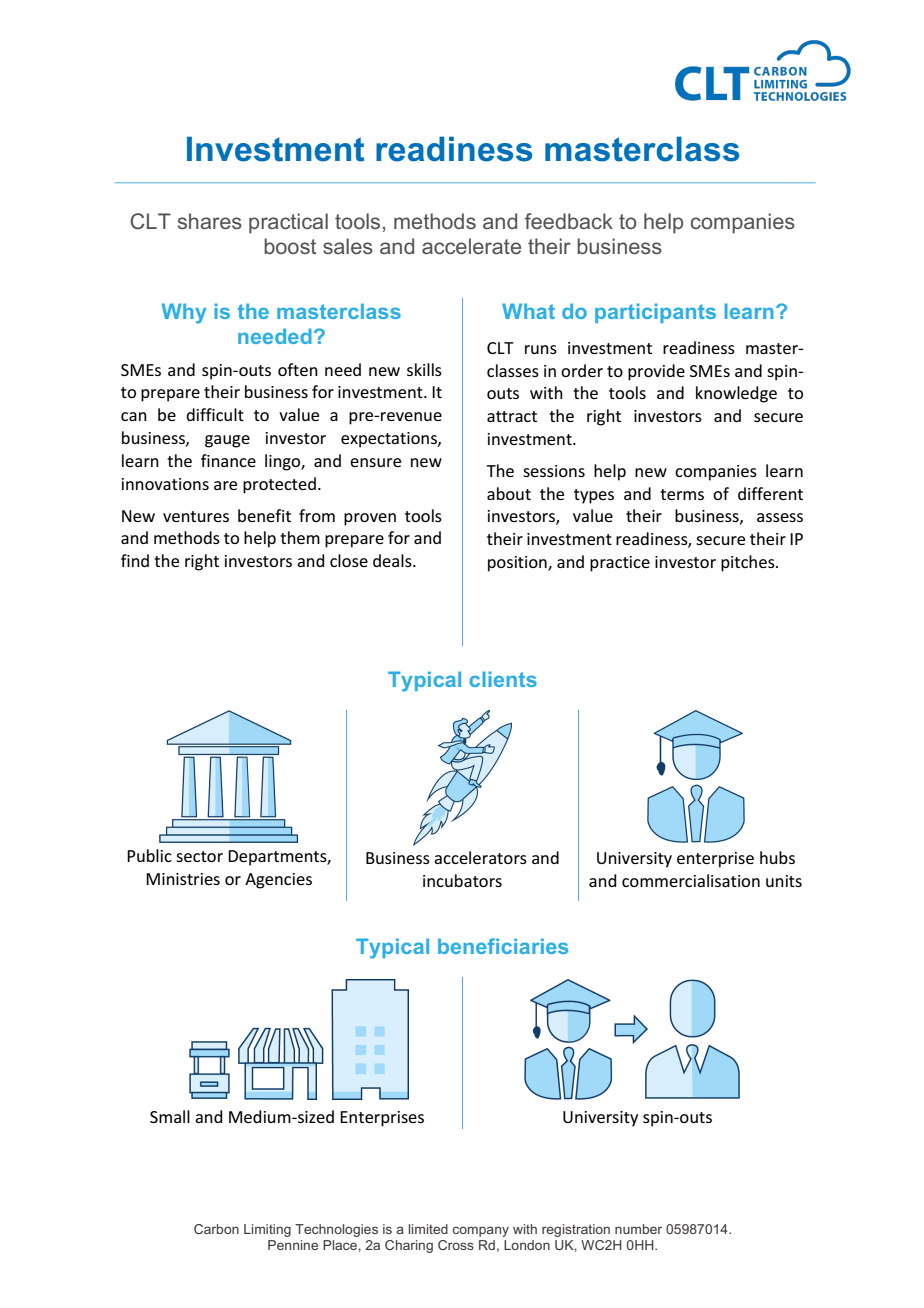 This screenshot has height=1308, width=924. Describe the element at coordinates (655, 313) in the screenshot. I see `participants` at that location.
